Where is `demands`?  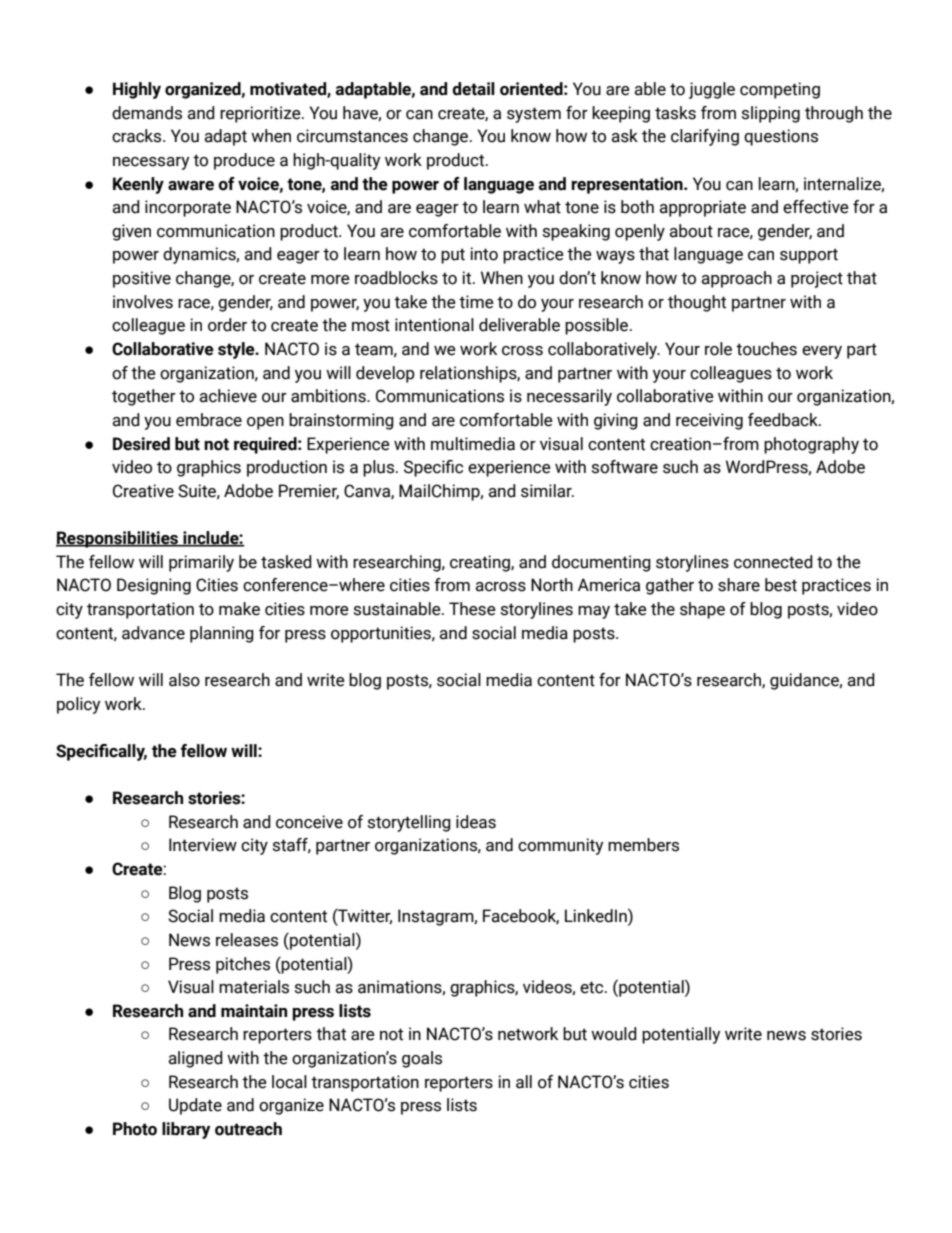
demands is located at coordinates (147, 113).
